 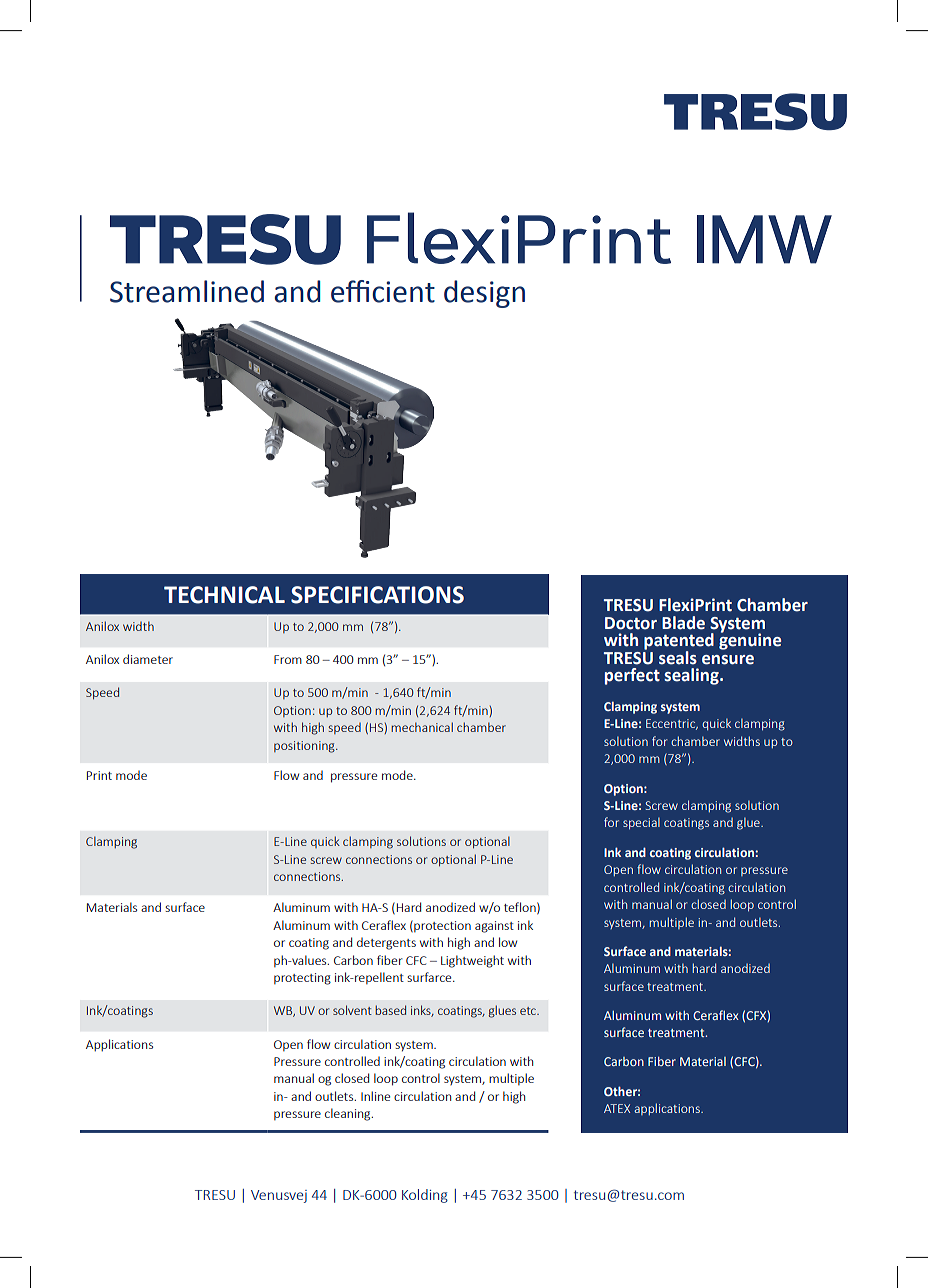 I want to click on Blade, so click(x=683, y=623).
